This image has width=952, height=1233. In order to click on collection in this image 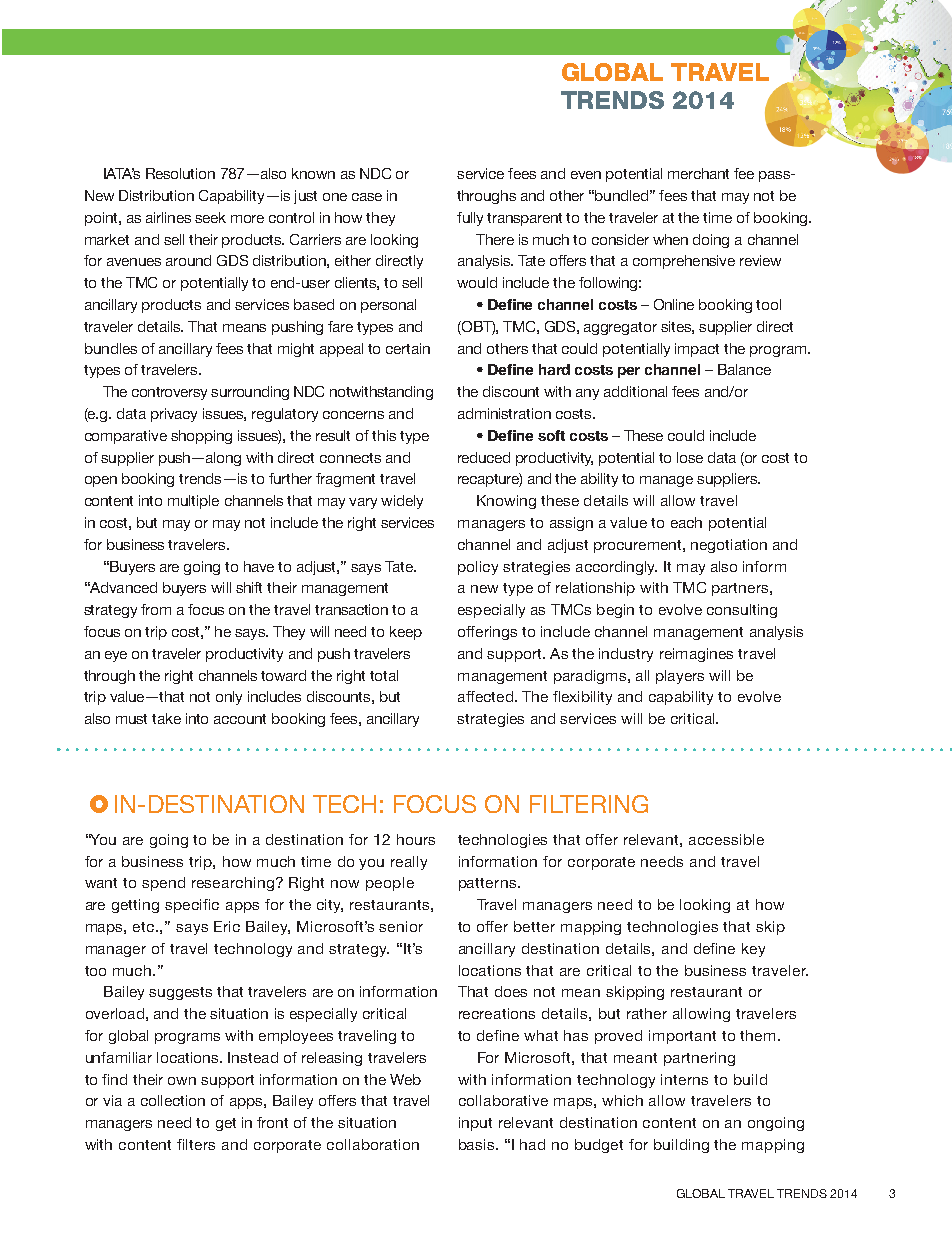, I will do `click(173, 1100)`.
